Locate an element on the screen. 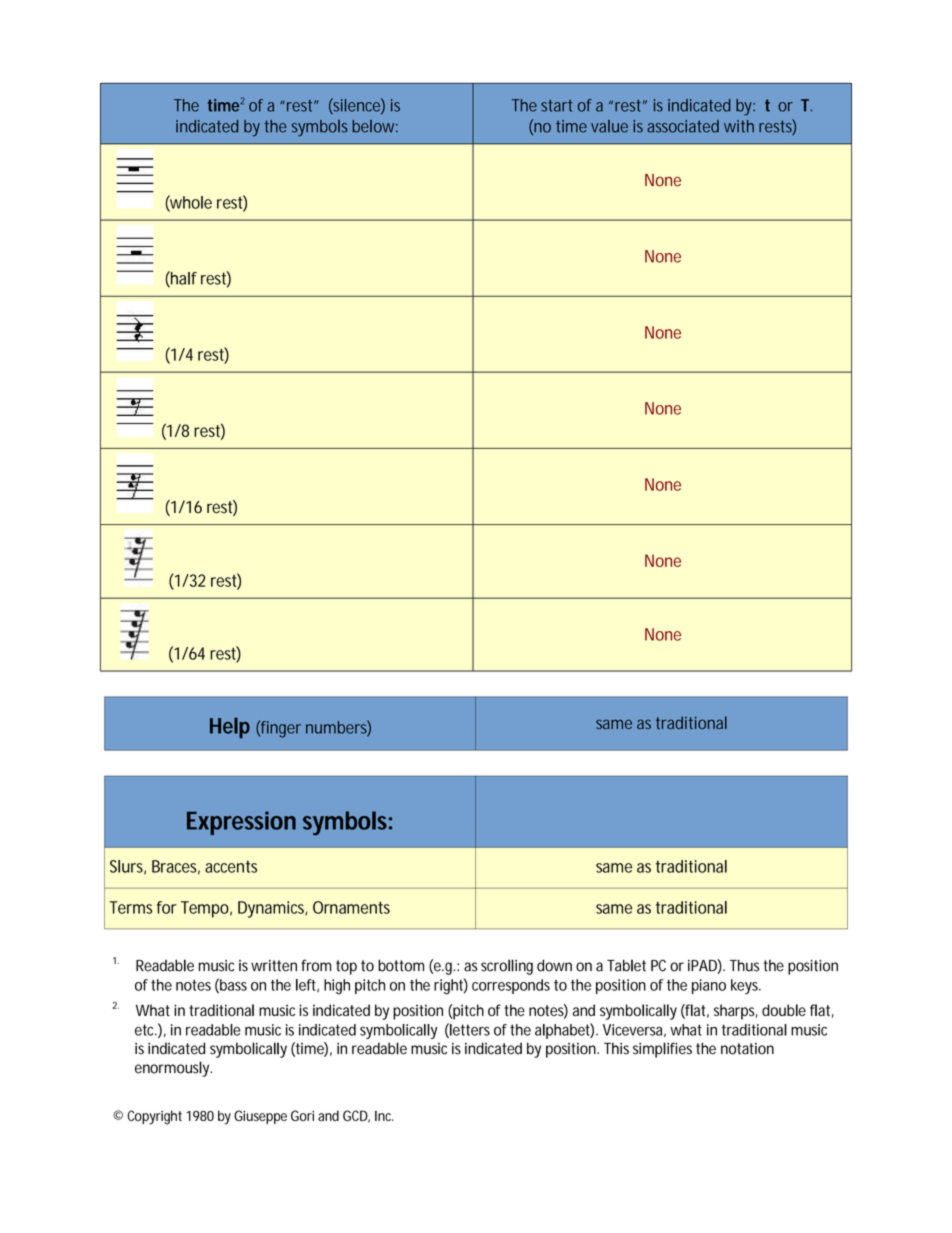 The image size is (952, 1233). Expression is located at coordinates (241, 823).
